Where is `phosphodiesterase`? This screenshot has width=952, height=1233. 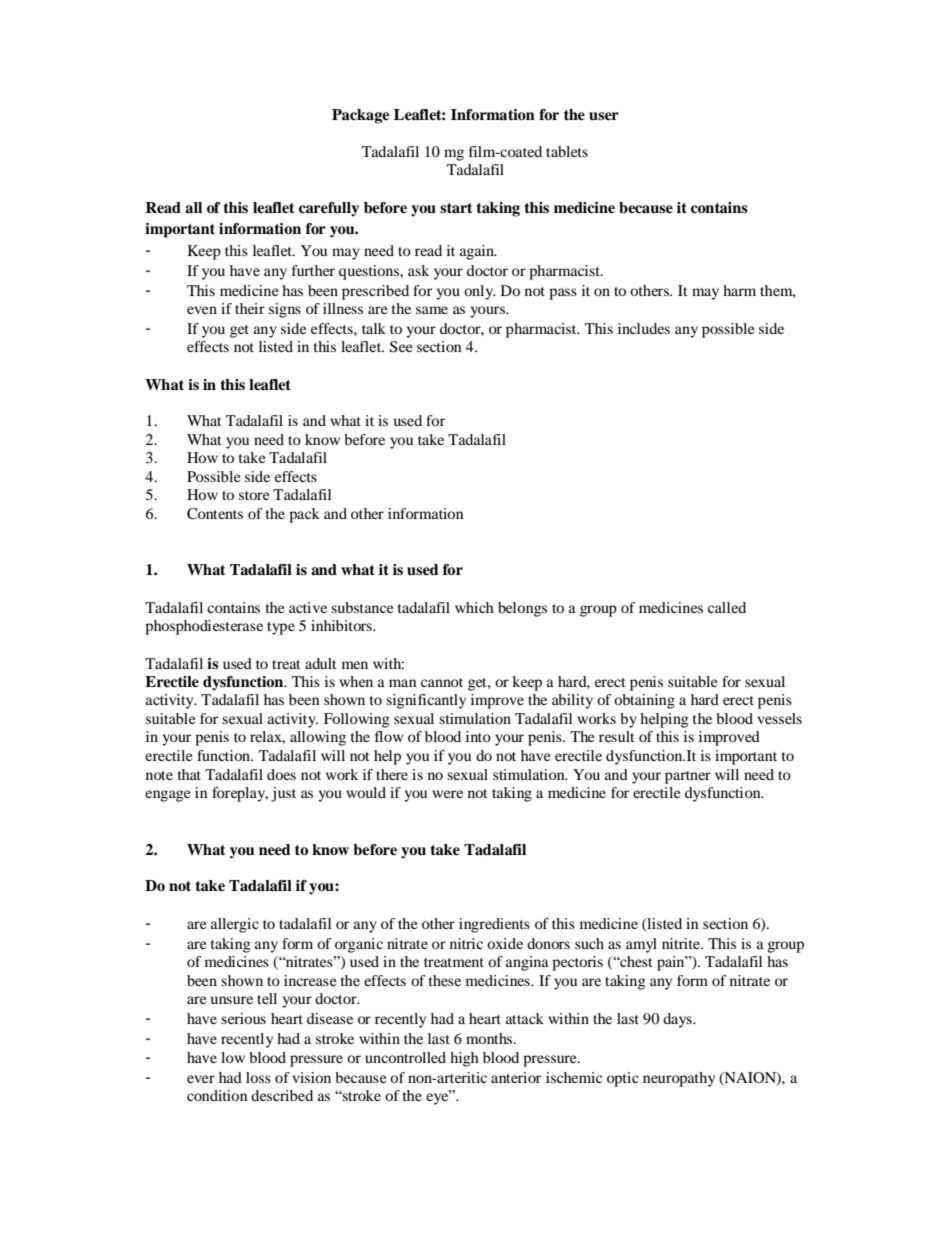
phosphodiesterase is located at coordinates (204, 627).
